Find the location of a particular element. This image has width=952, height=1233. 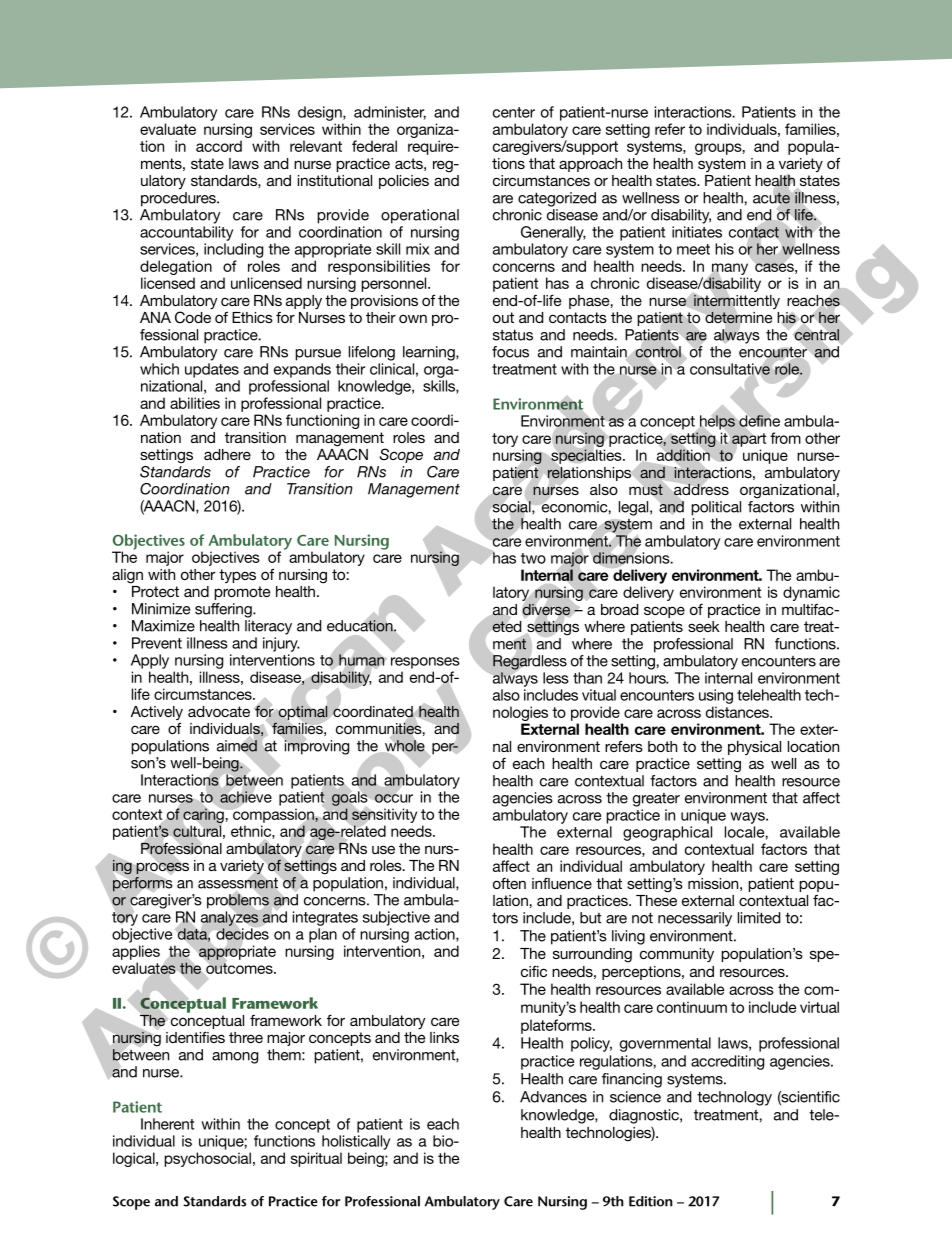

accord is located at coordinates (219, 146).
